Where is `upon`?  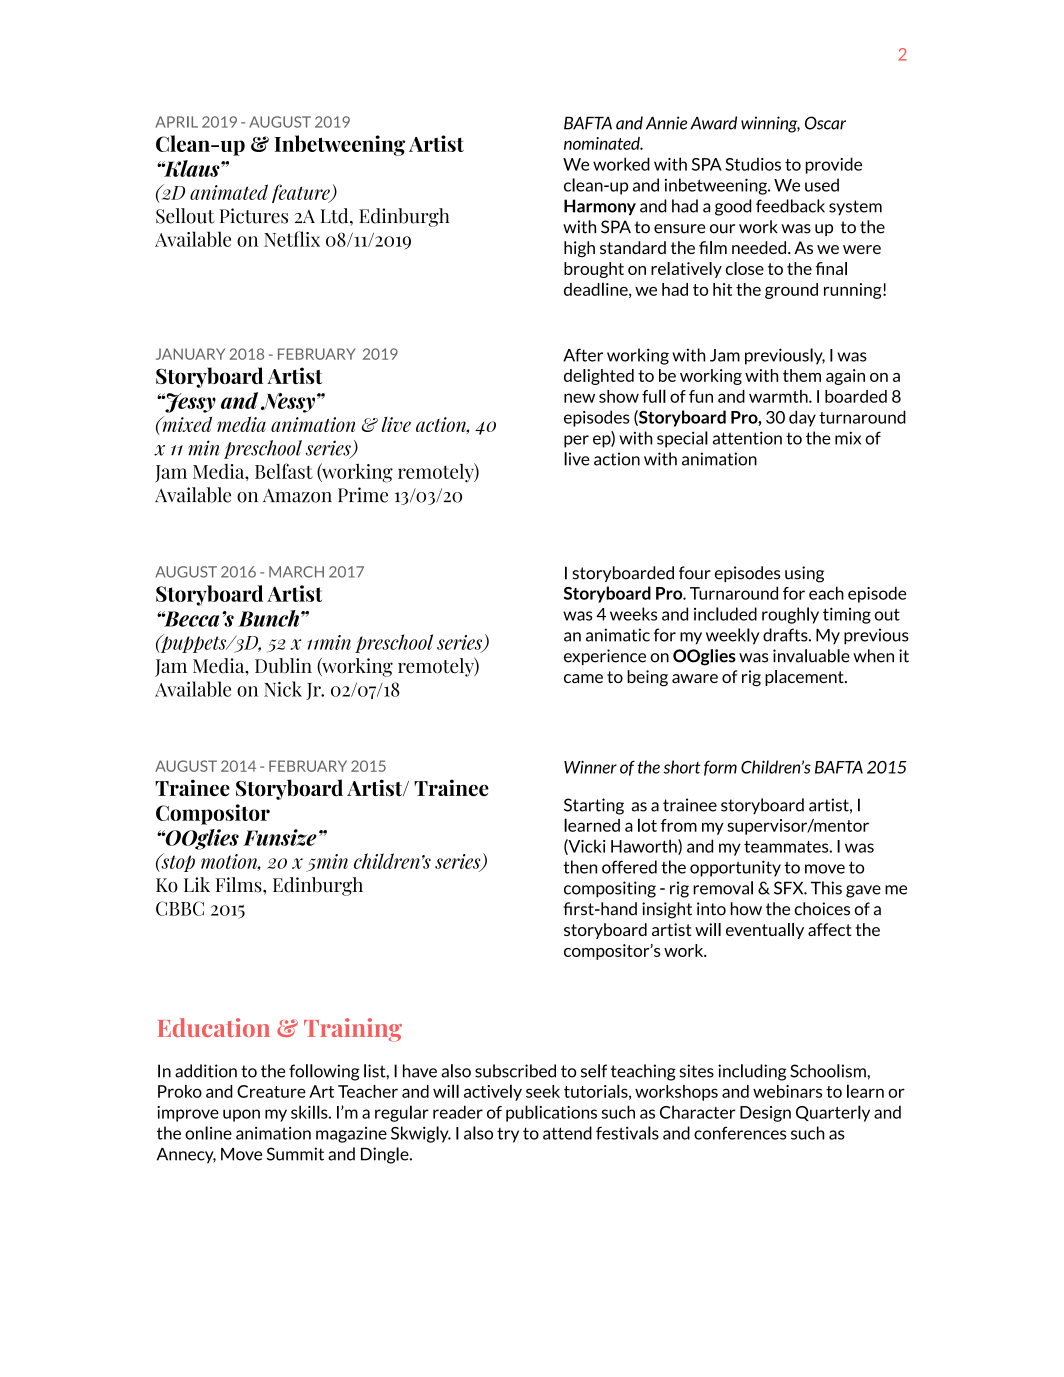 upon is located at coordinates (241, 1115).
